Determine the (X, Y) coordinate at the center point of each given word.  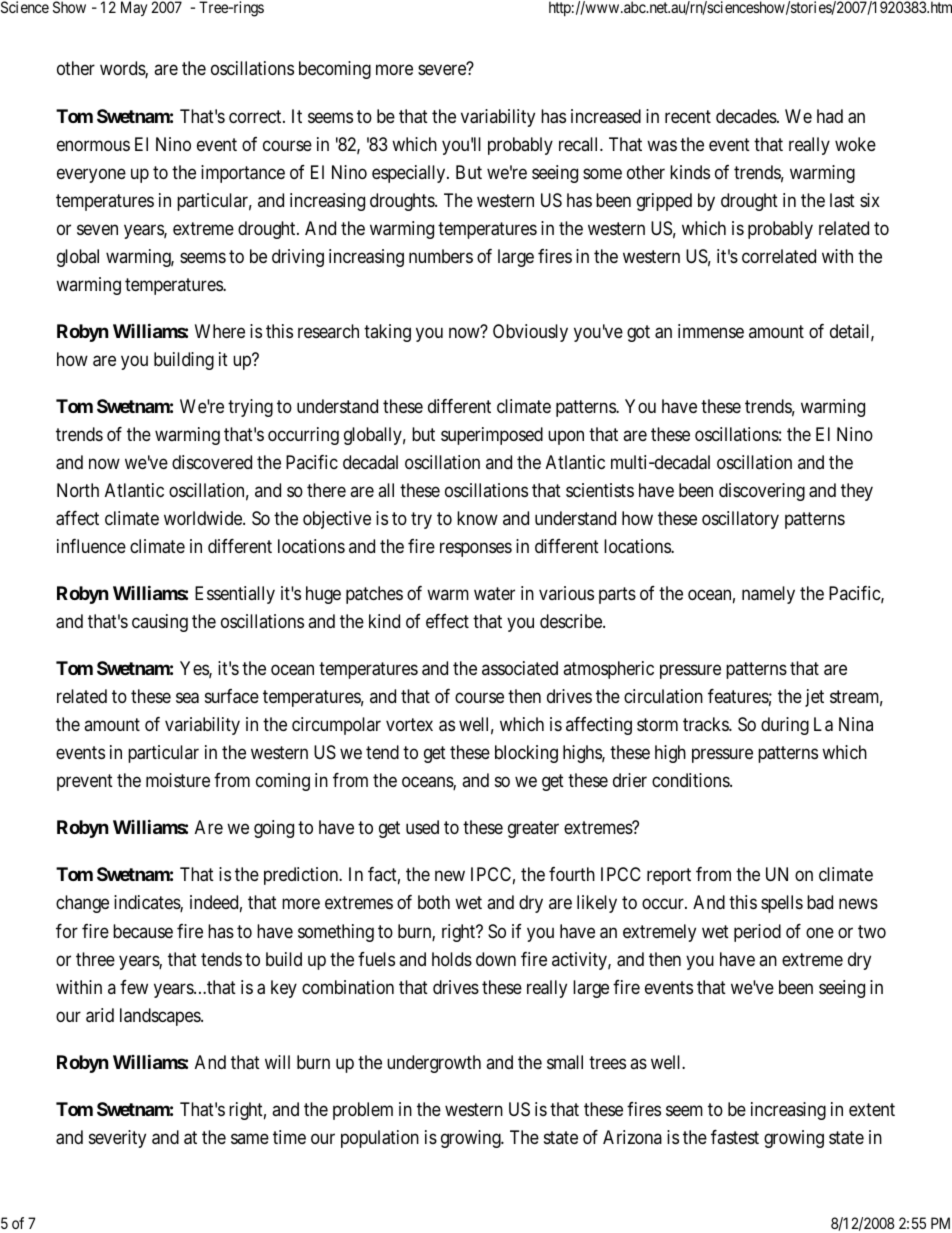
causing (160, 623)
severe (442, 70)
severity (117, 1139)
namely (768, 595)
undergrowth (434, 1064)
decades (747, 116)
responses (476, 549)
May (134, 9)
